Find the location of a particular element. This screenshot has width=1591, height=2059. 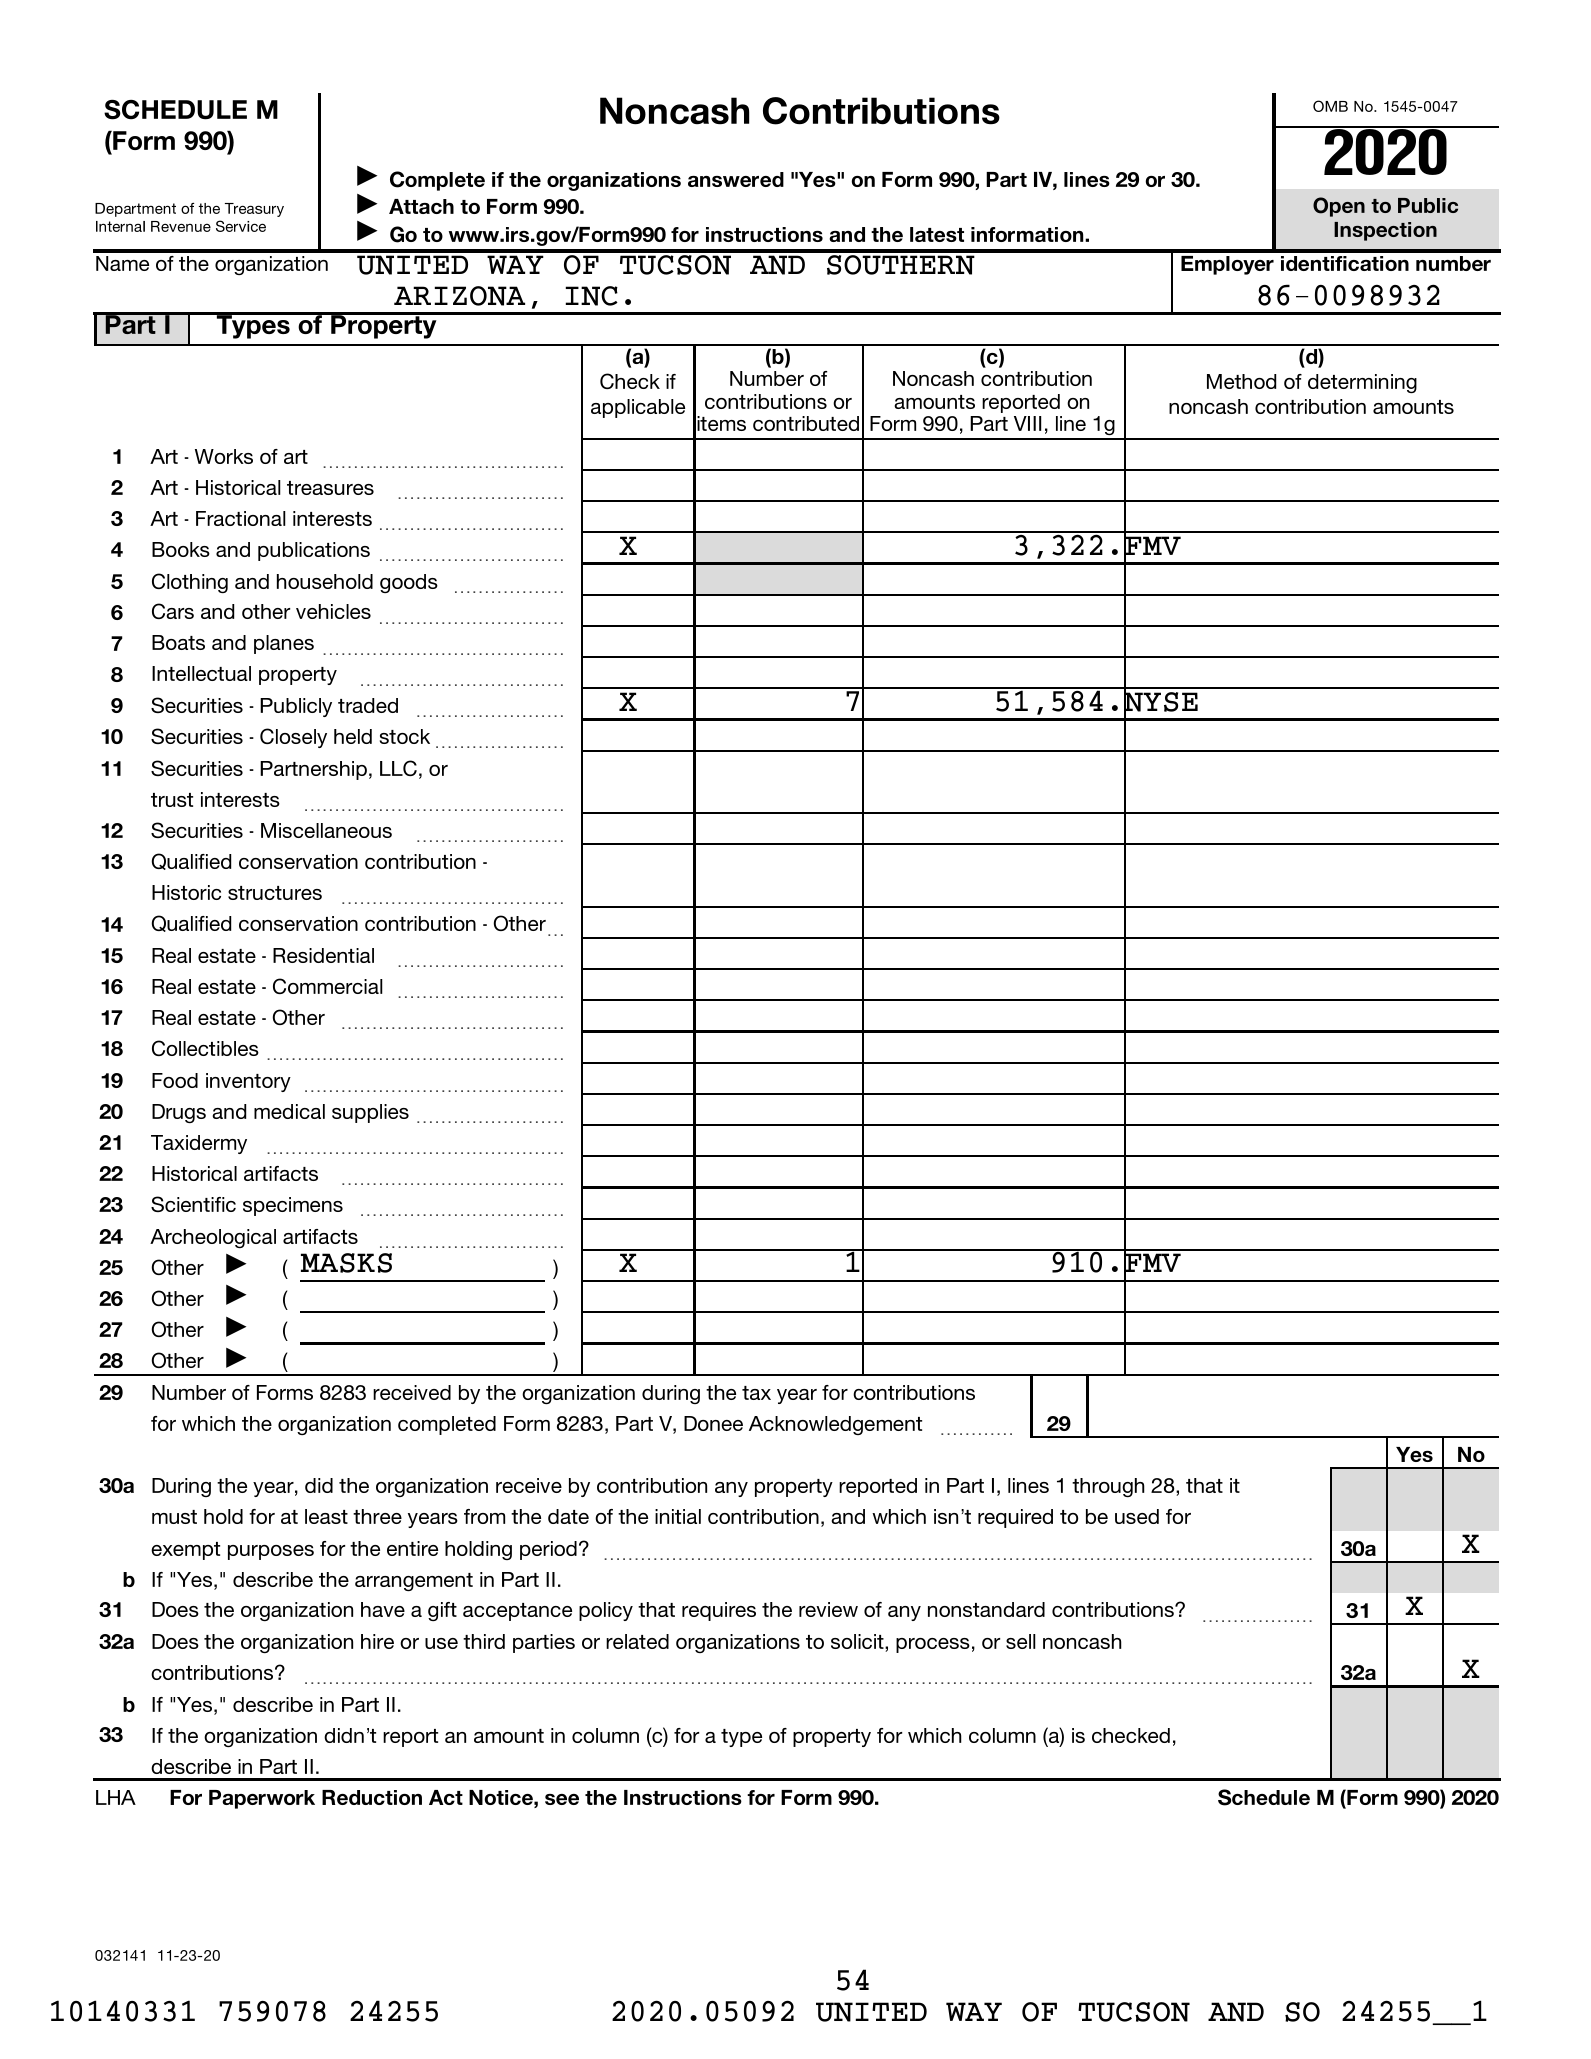

contributed is located at coordinates (806, 423).
